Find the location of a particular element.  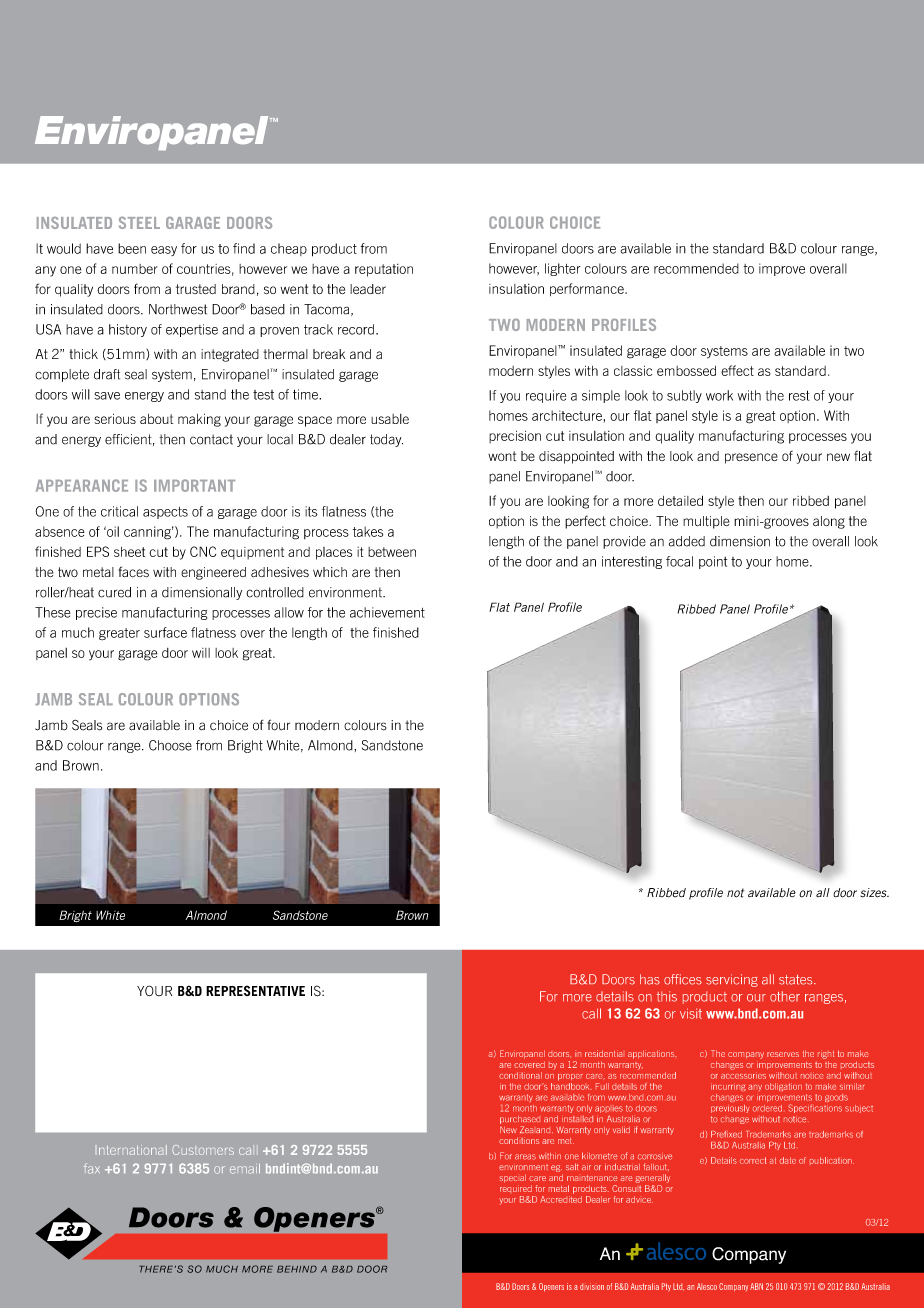

achievement is located at coordinates (387, 612).
